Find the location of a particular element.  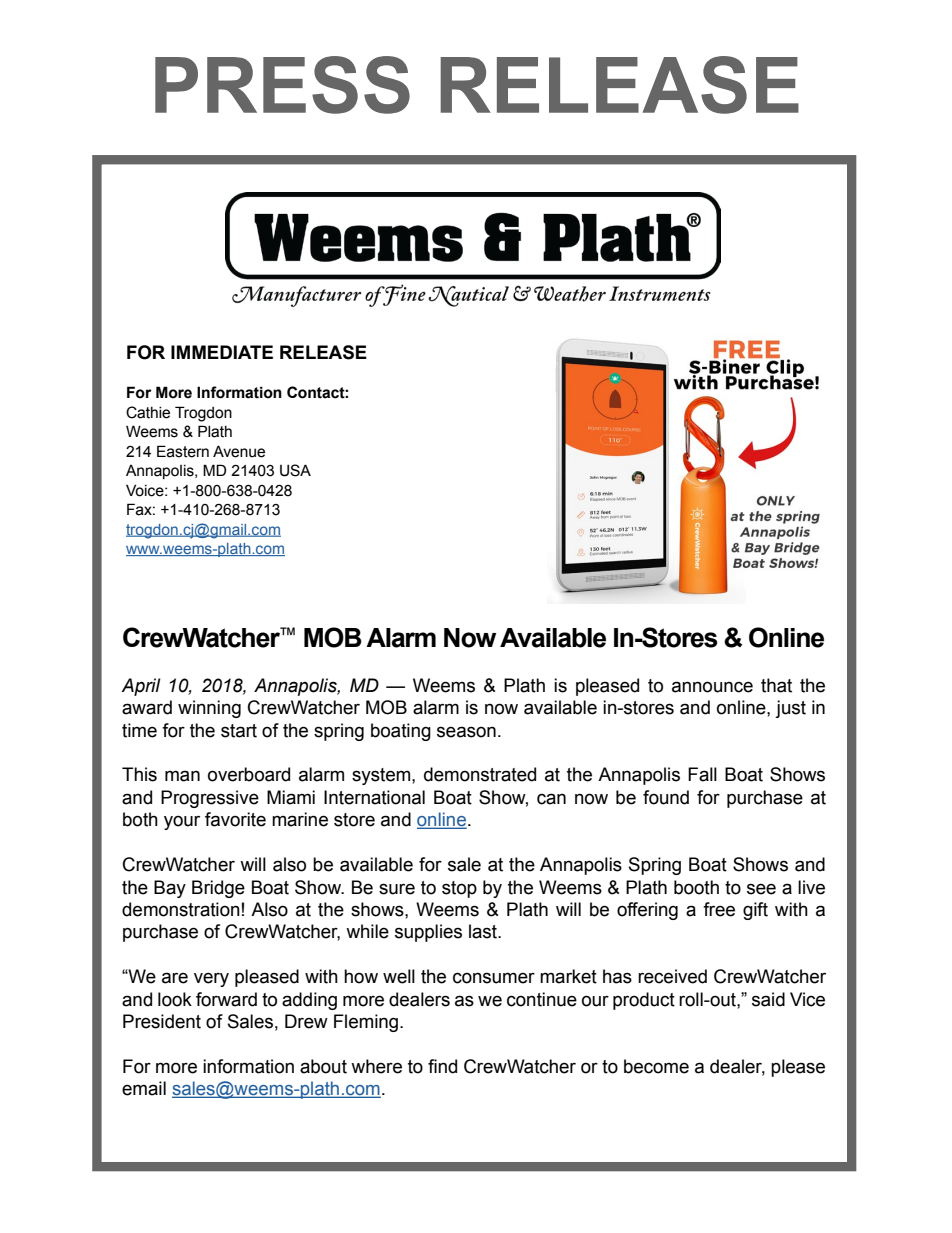

PRESS is located at coordinates (282, 85).
